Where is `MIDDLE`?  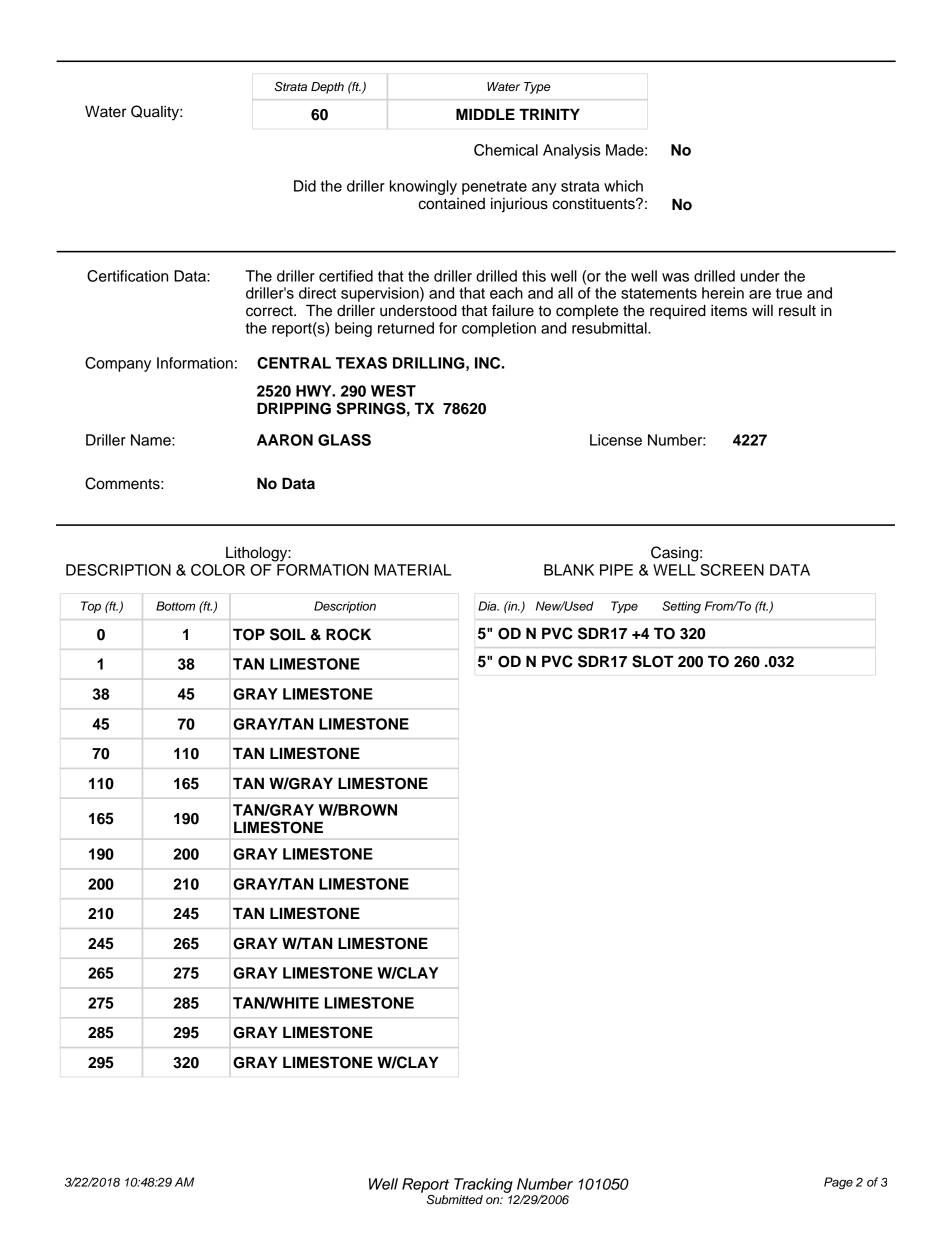 MIDDLE is located at coordinates (485, 114).
